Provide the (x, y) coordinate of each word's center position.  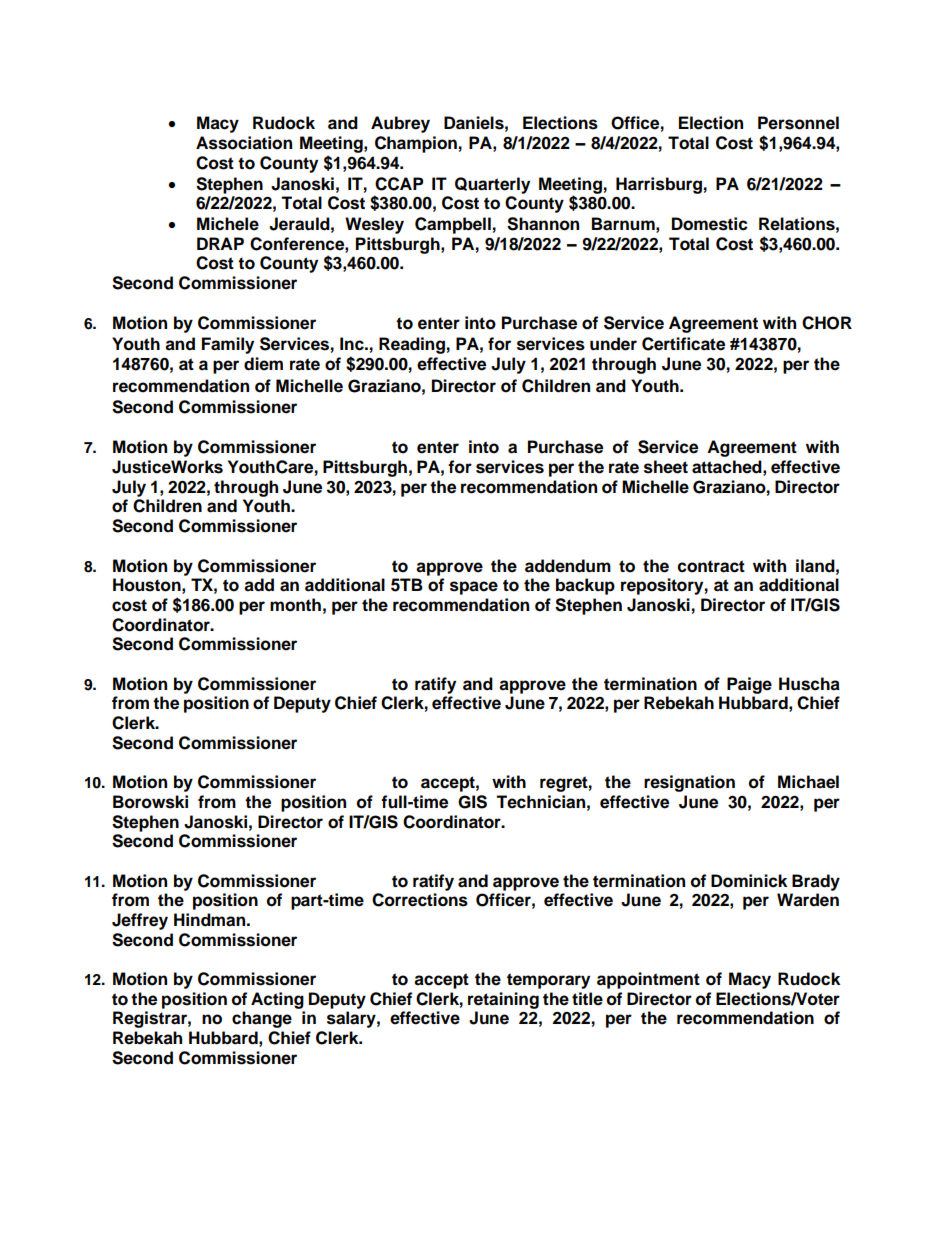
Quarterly (492, 185)
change (262, 1019)
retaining (503, 1000)
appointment (648, 980)
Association (244, 143)
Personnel (798, 123)
